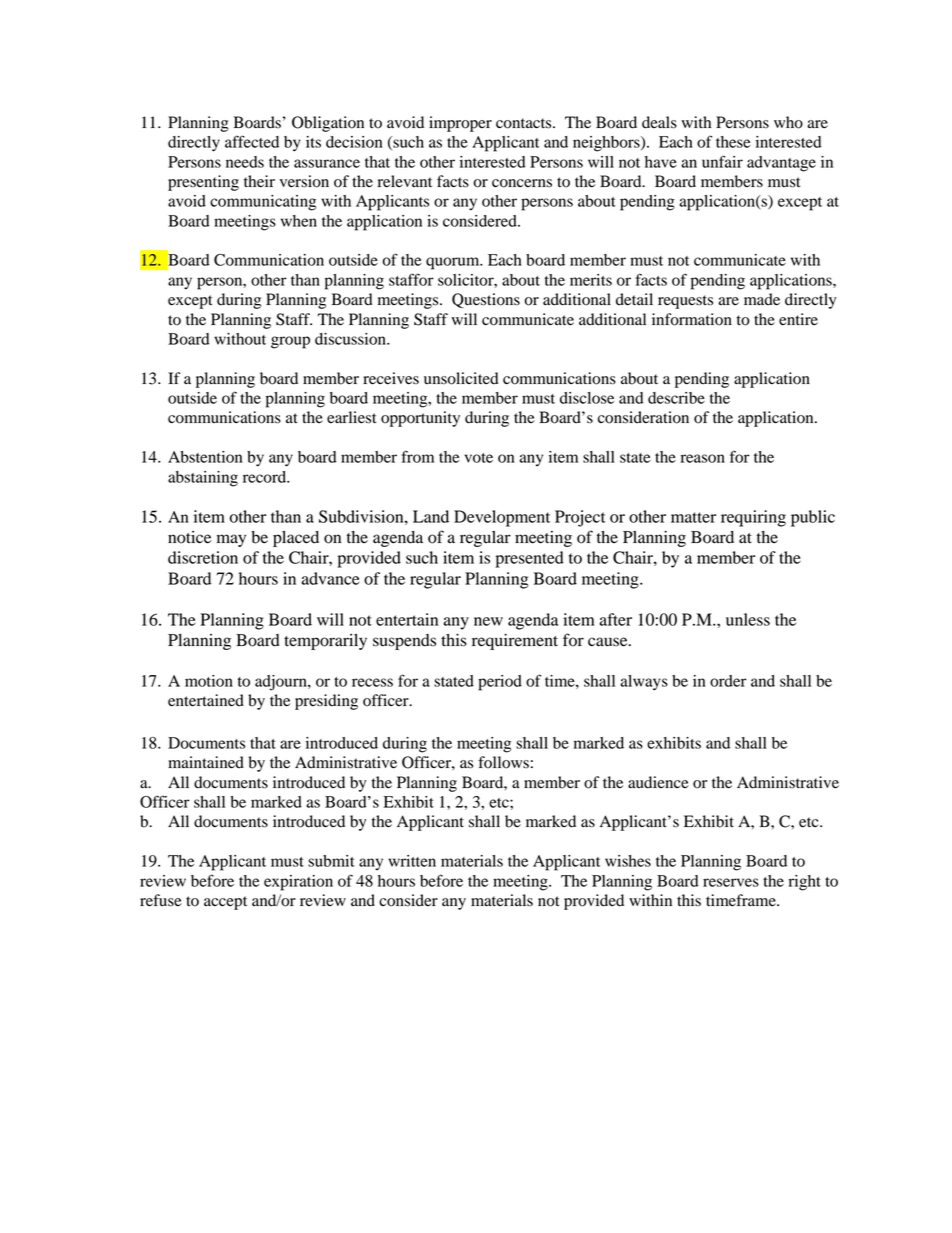 Image resolution: width=952 pixels, height=1233 pixels. I want to click on Abstention, so click(205, 457).
